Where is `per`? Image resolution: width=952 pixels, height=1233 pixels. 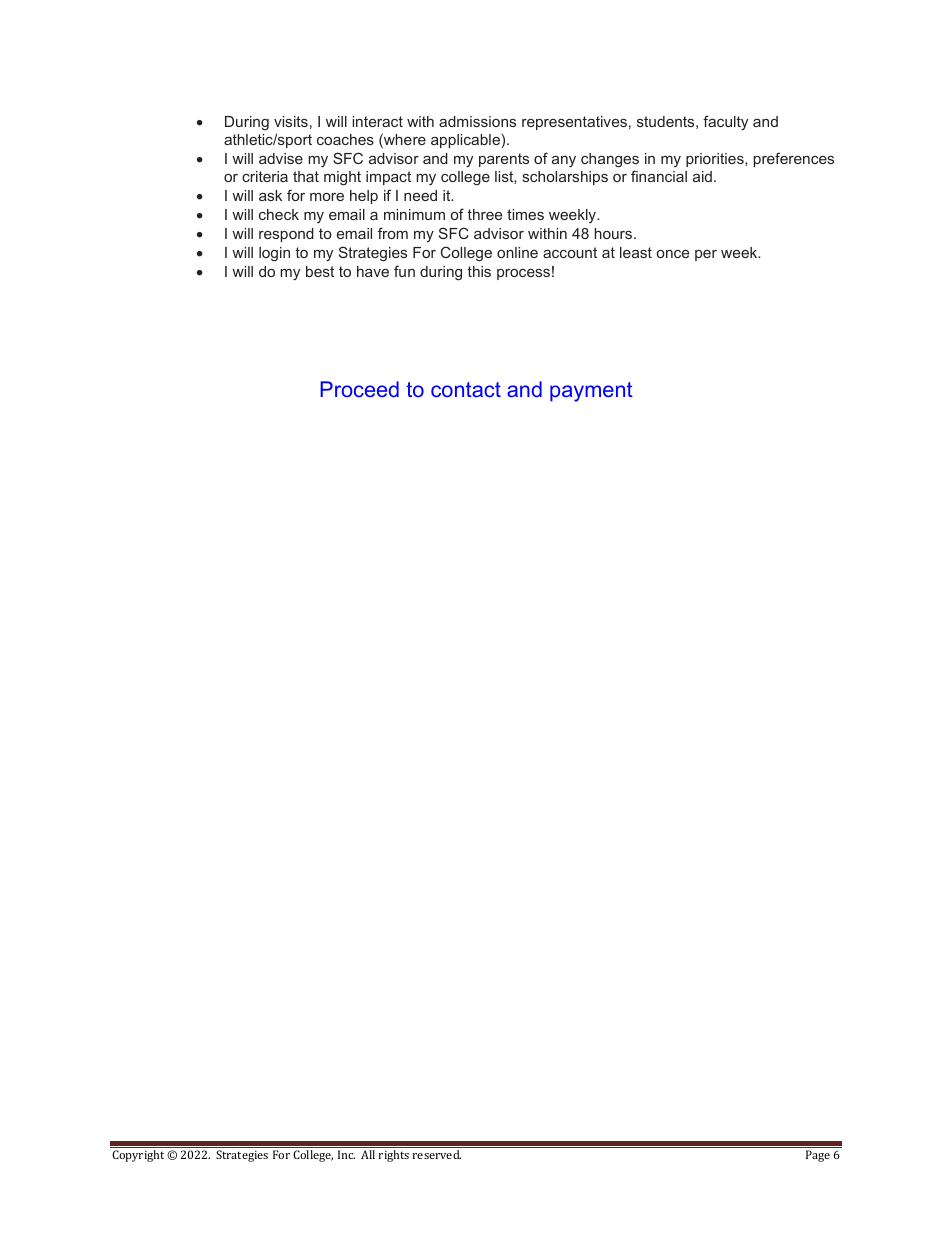 per is located at coordinates (706, 255).
